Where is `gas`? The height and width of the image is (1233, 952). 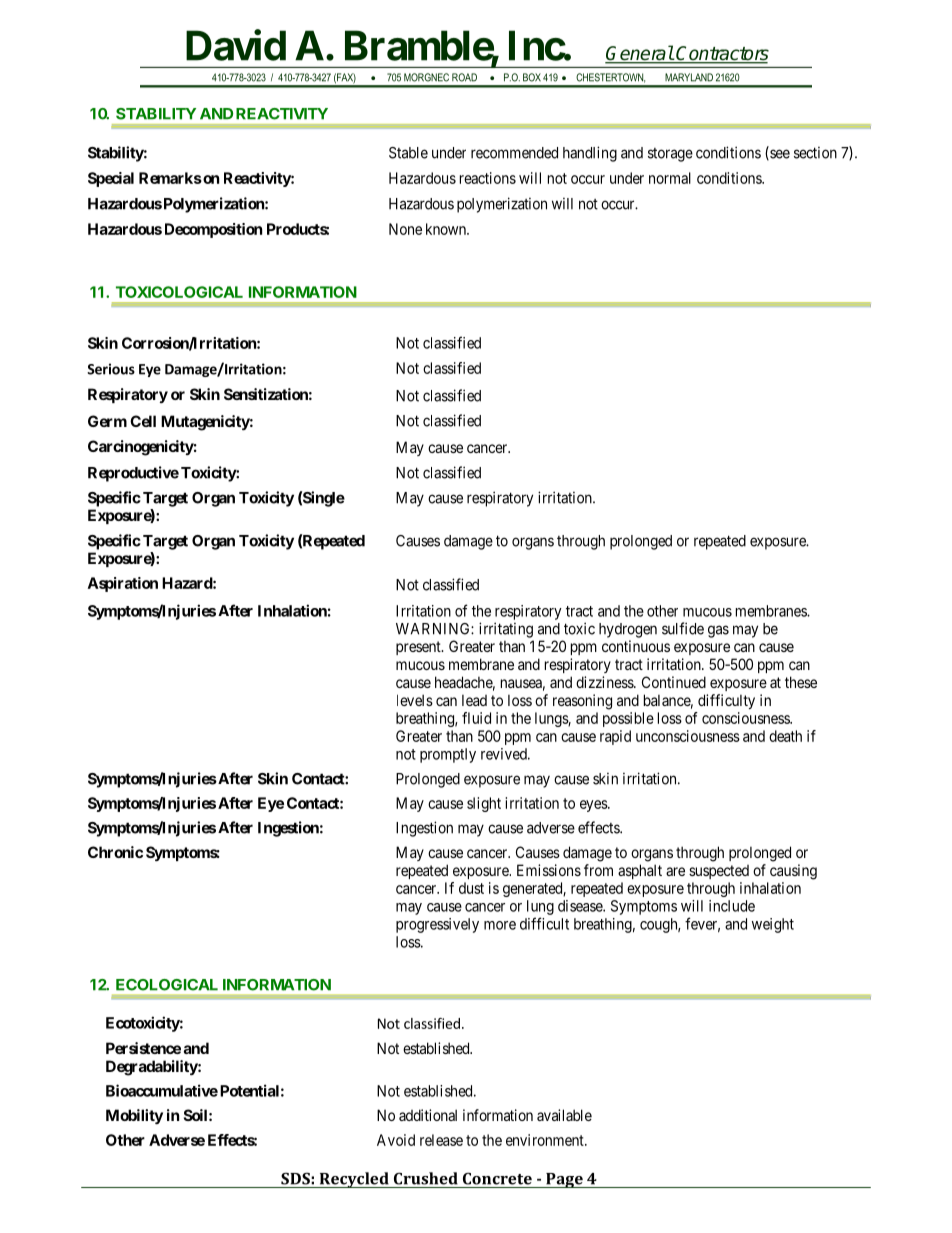 gas is located at coordinates (718, 631).
